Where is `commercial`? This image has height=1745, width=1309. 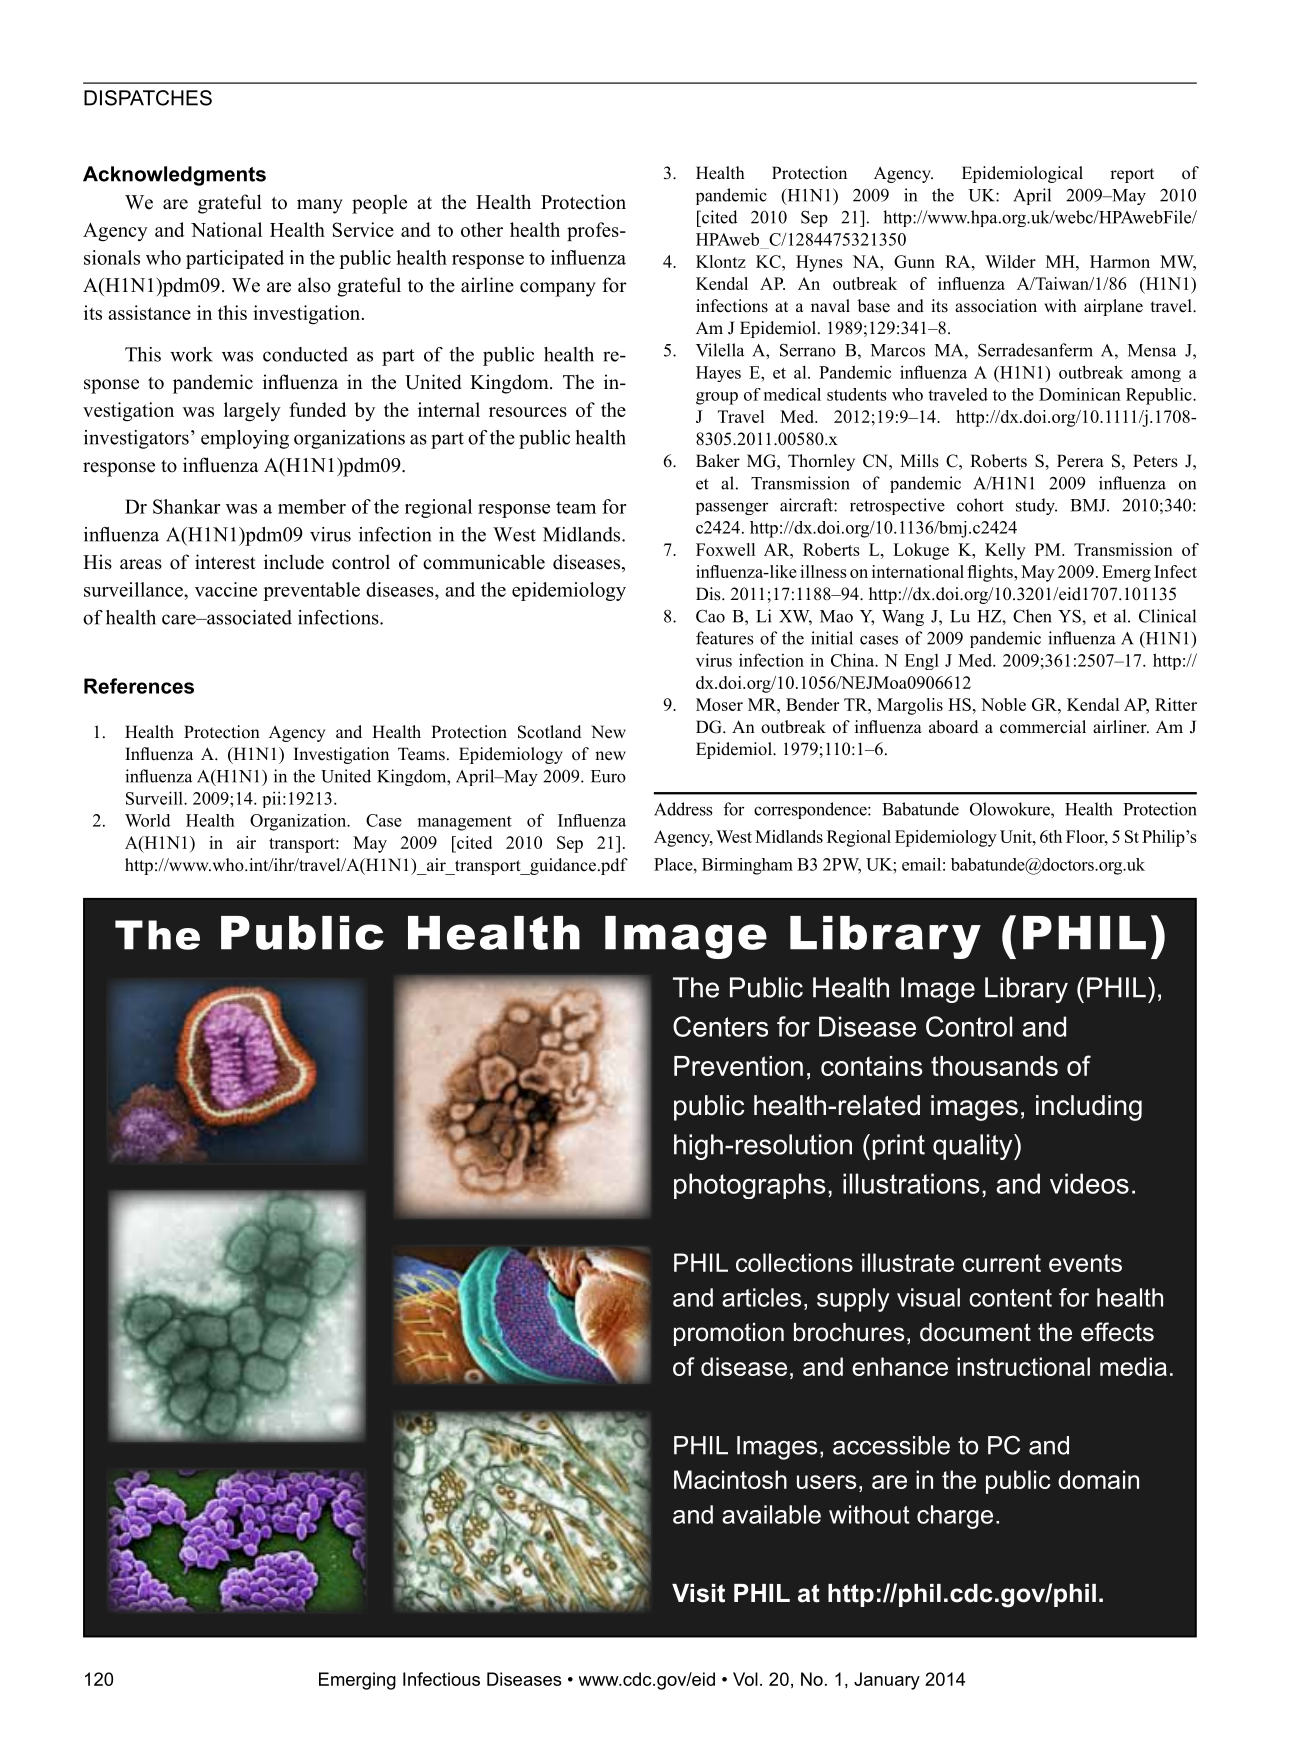 commercial is located at coordinates (1043, 727).
